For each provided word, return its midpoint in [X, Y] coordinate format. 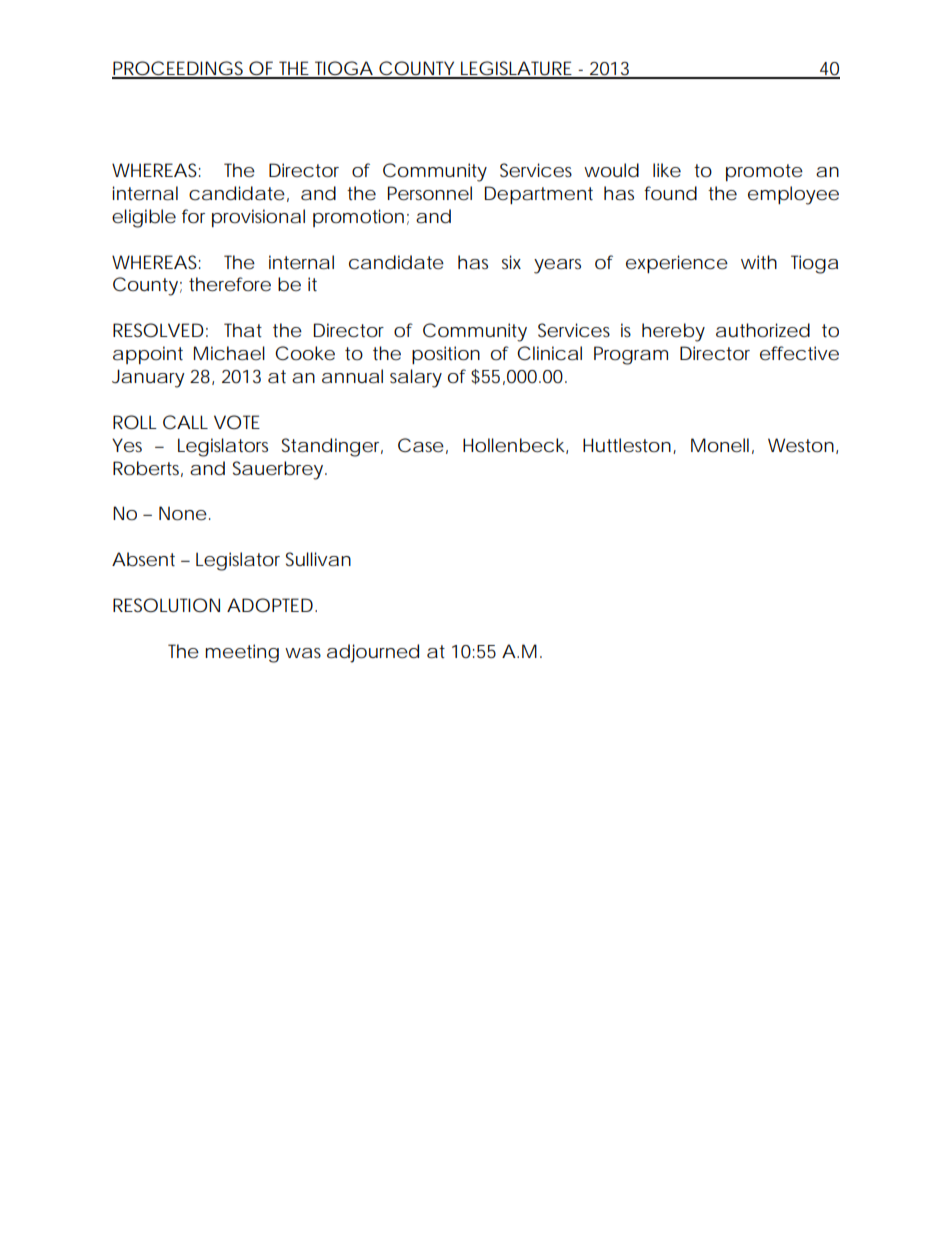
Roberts [148, 469]
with [759, 262]
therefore [230, 284]
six [511, 262]
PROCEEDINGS [179, 69]
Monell [720, 445]
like [667, 170]
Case [421, 445]
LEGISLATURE [516, 69]
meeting [242, 653]
